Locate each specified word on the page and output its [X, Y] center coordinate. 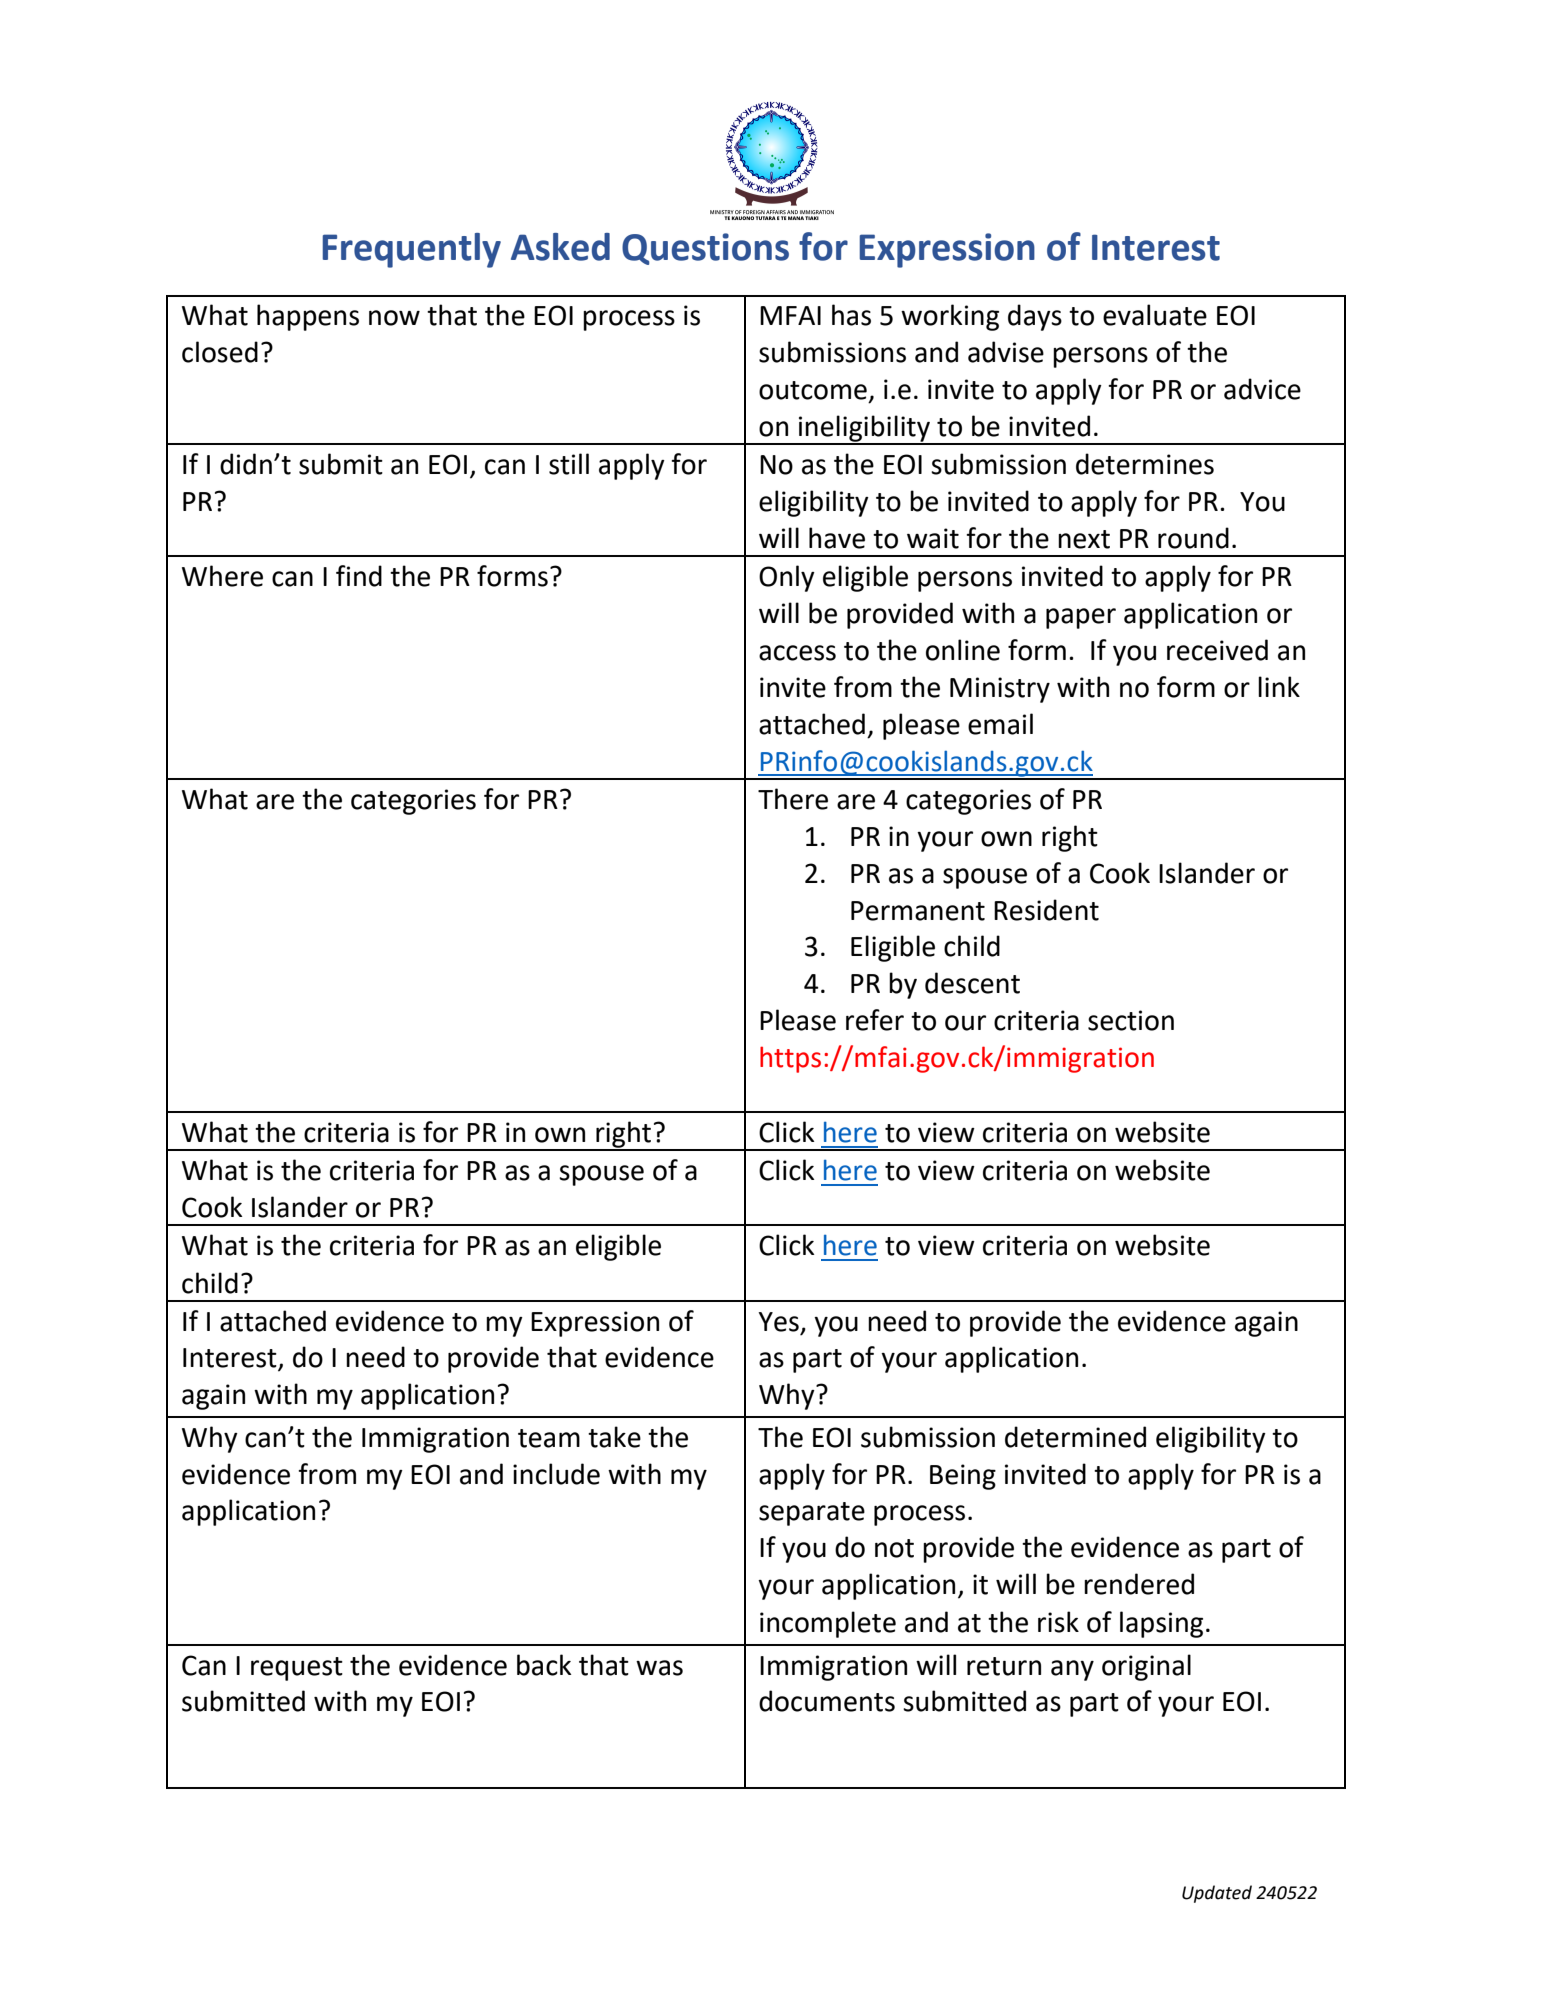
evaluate [1155, 315]
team [549, 1438]
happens [308, 317]
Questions [705, 249]
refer [875, 1020]
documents [827, 1701]
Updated [1217, 1894]
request [297, 1669]
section [1131, 1020]
